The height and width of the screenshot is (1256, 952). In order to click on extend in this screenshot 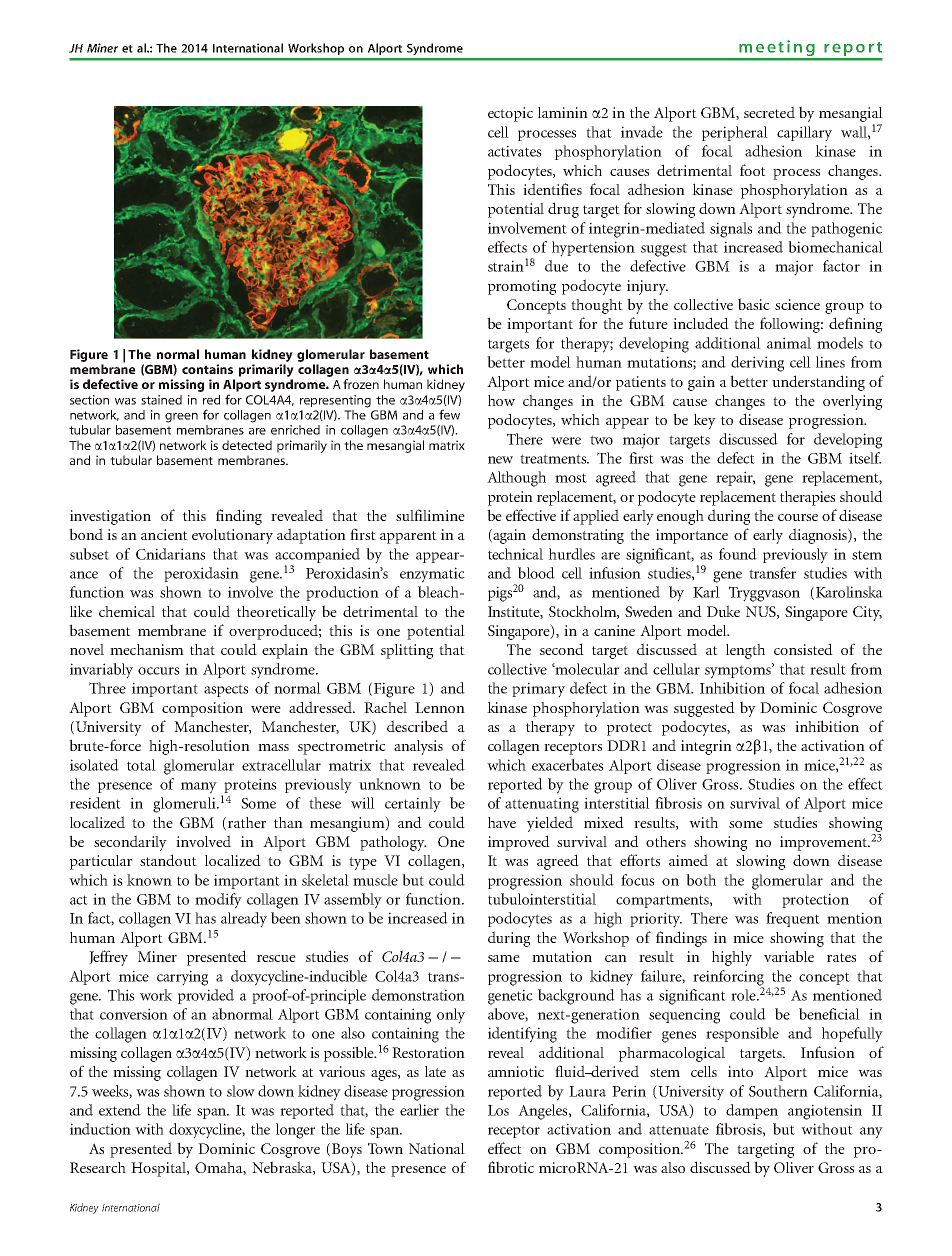, I will do `click(120, 1110)`.
